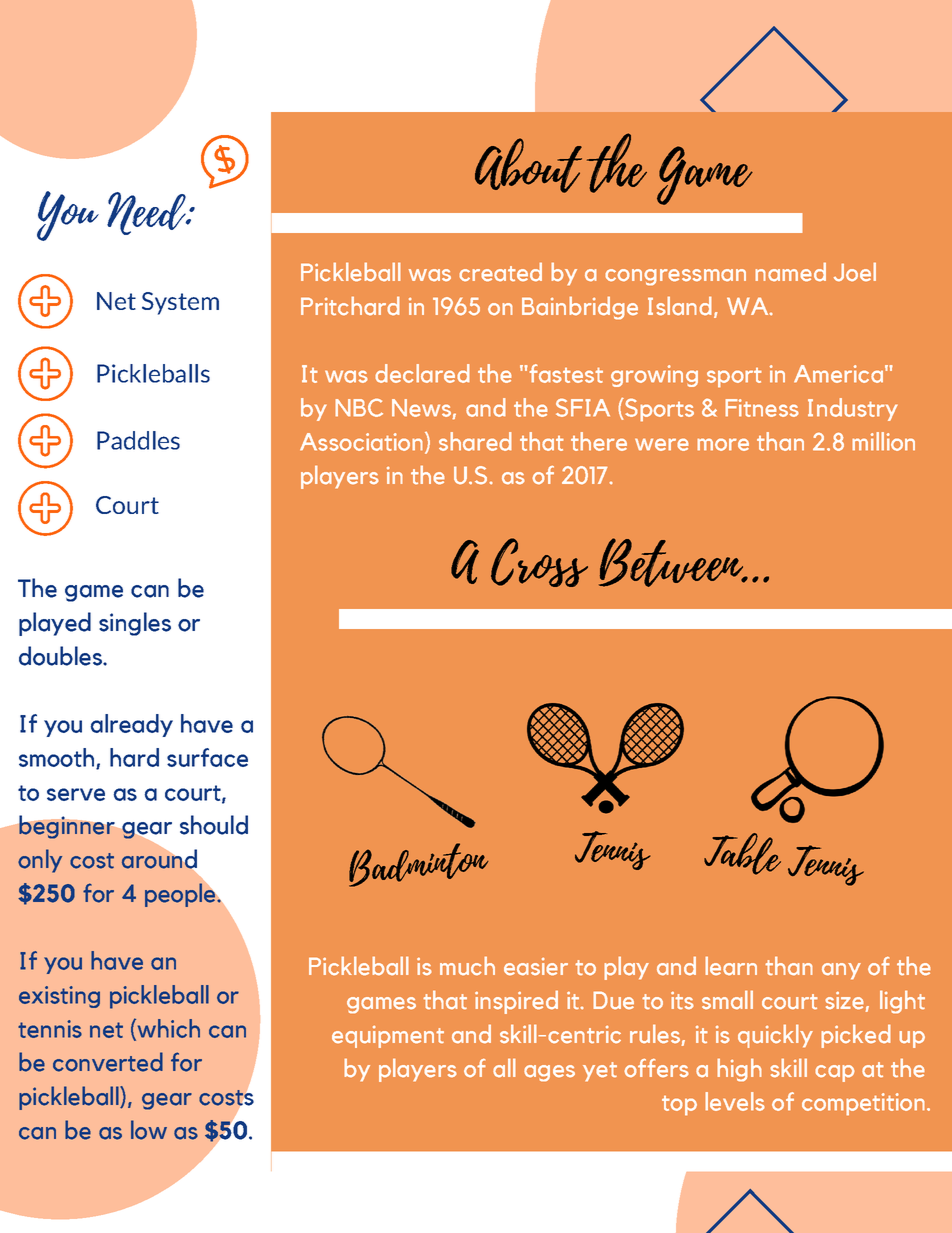  What do you see at coordinates (731, 966) in the page?
I see `learn` at bounding box center [731, 966].
